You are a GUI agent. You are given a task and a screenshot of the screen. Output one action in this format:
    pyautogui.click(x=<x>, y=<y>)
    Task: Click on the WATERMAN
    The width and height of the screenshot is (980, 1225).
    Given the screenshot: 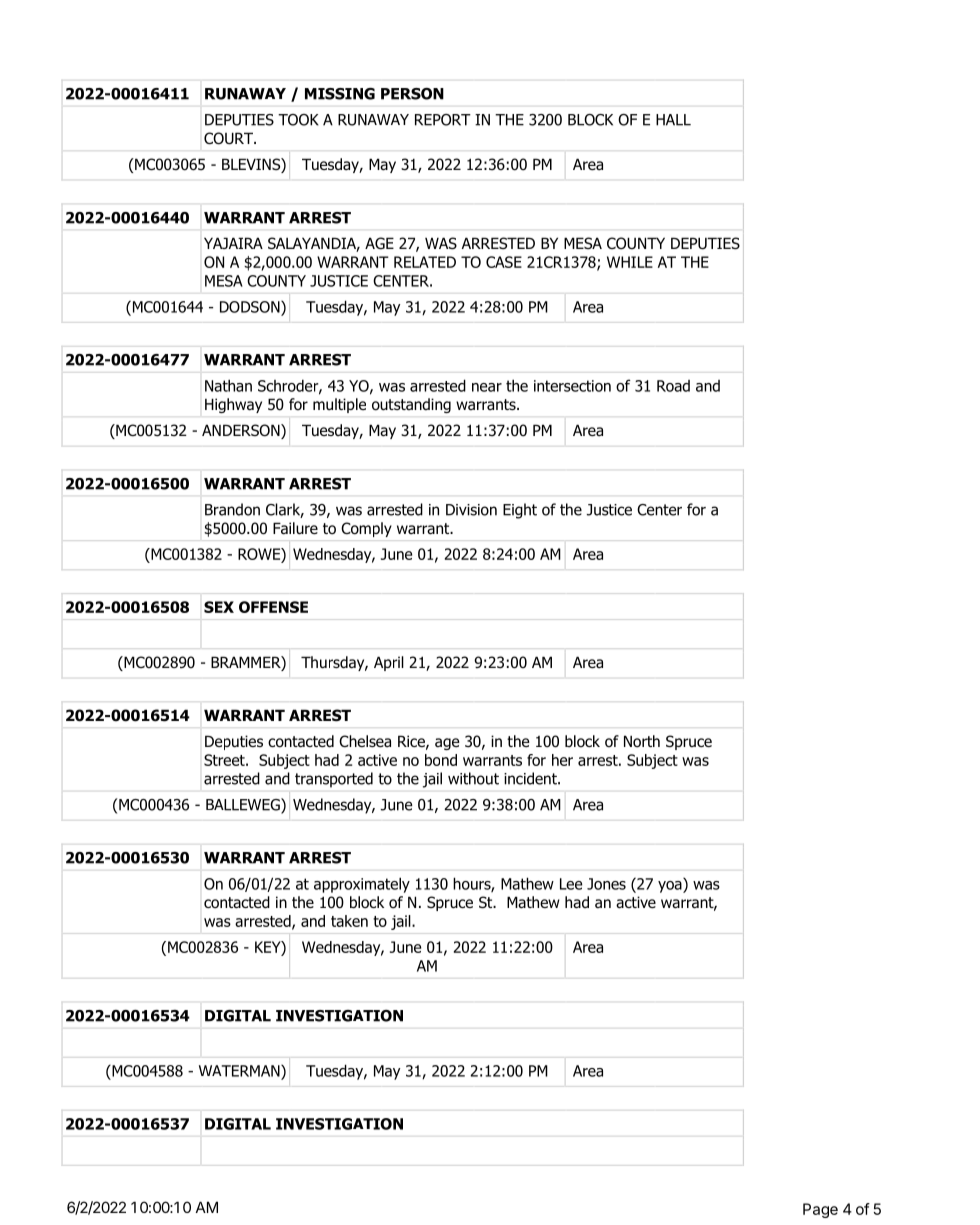 What is the action you would take?
    pyautogui.click(x=240, y=1071)
